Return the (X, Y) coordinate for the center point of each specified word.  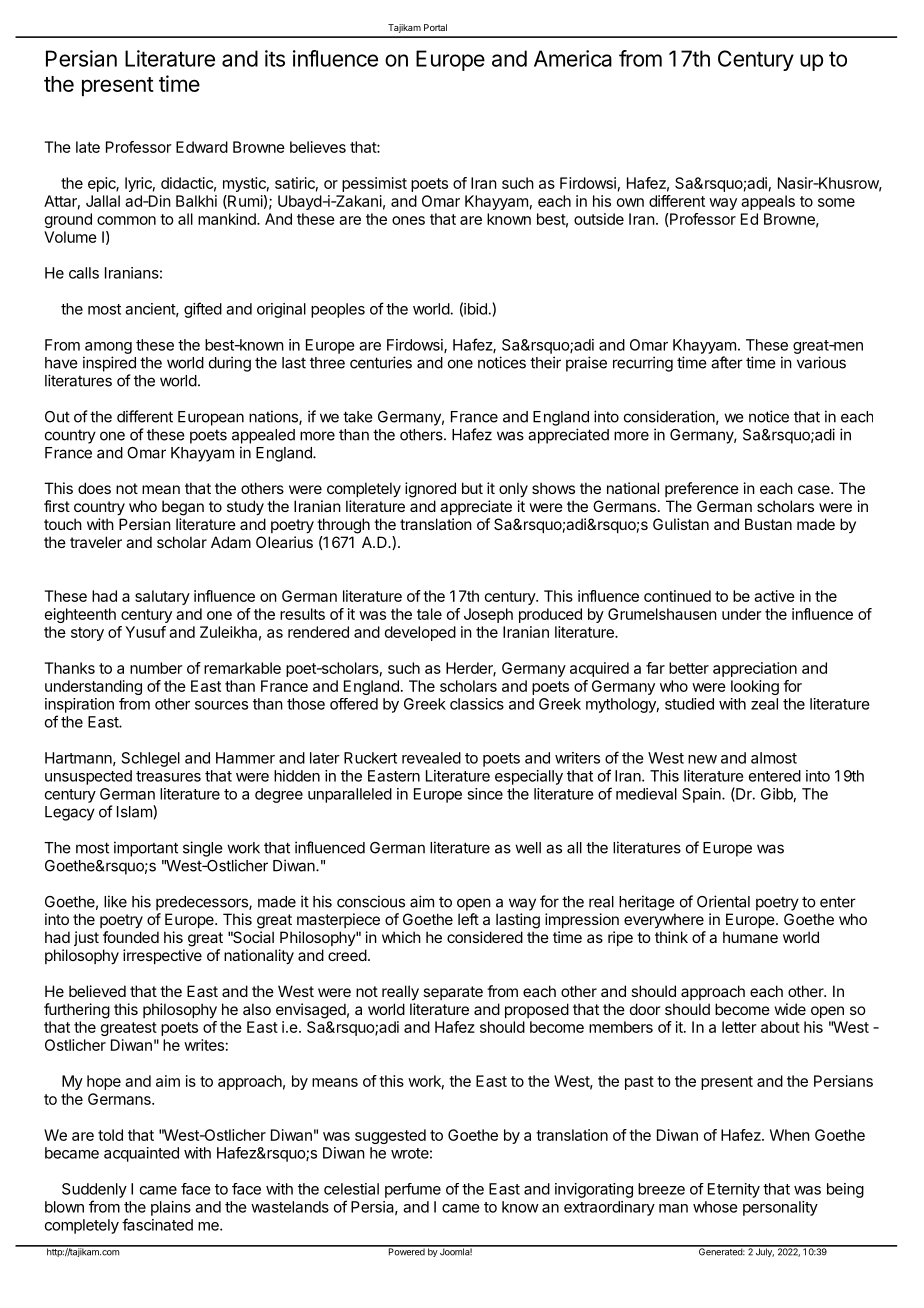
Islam (135, 811)
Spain (702, 795)
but (472, 488)
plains (171, 1208)
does (94, 488)
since (485, 794)
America (573, 58)
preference (702, 489)
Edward (202, 147)
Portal (435, 27)
